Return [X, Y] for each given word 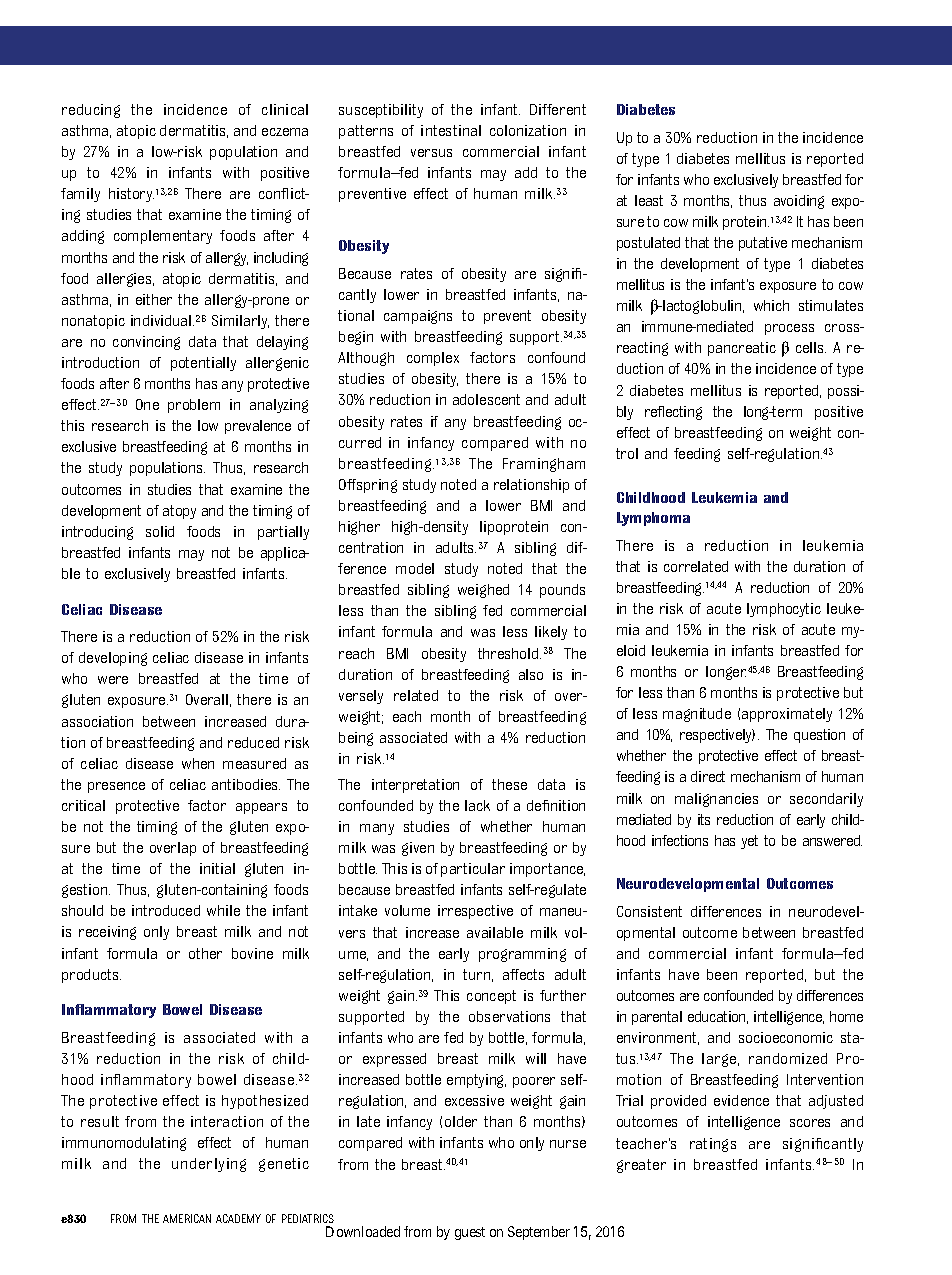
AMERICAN [187, 1218]
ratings [713, 1145]
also [531, 674]
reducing [91, 111]
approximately [787, 715]
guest [470, 1233]
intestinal [451, 130]
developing [113, 659]
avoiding [799, 202]
